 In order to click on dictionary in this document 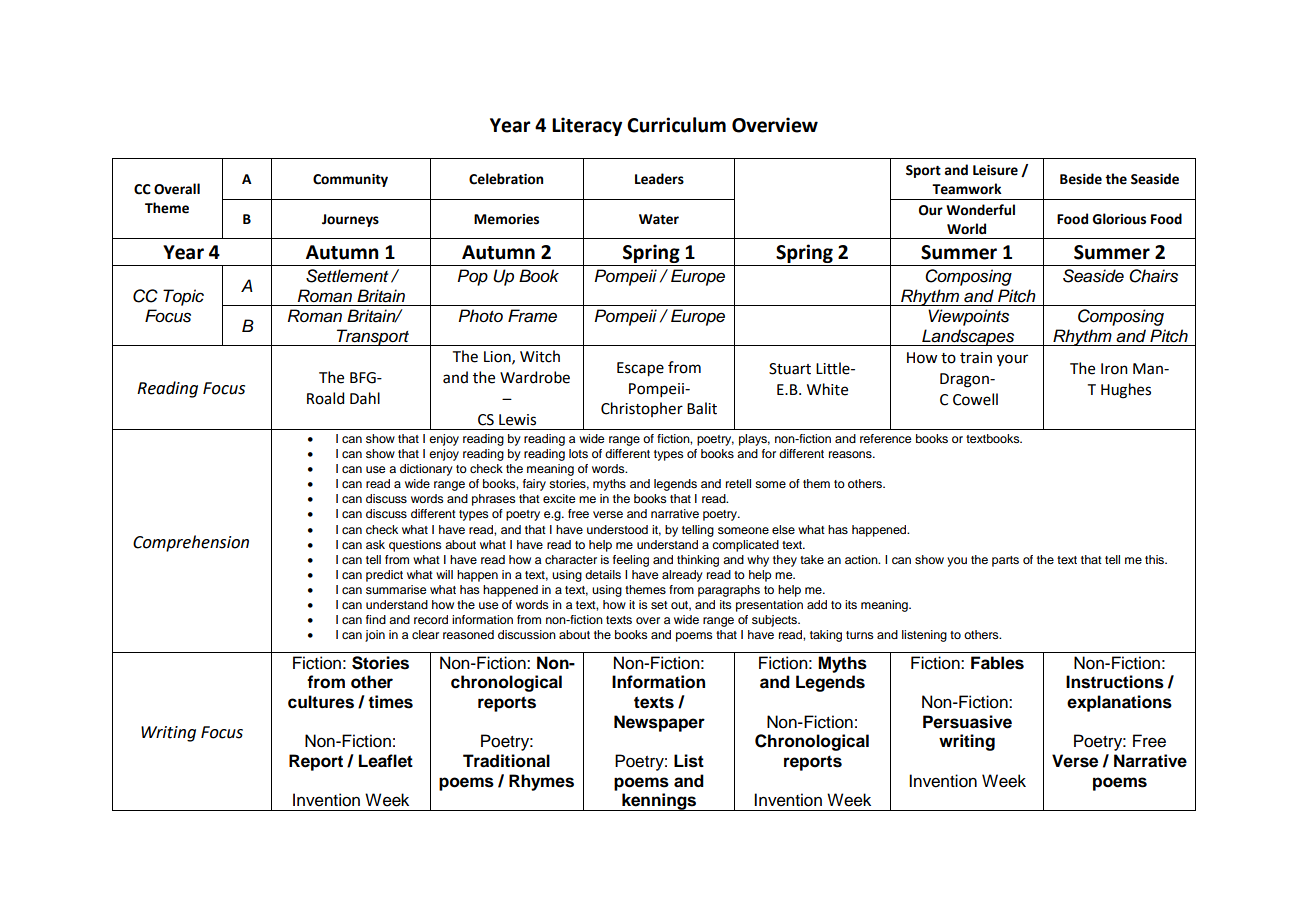, I will do `click(426, 470)`.
